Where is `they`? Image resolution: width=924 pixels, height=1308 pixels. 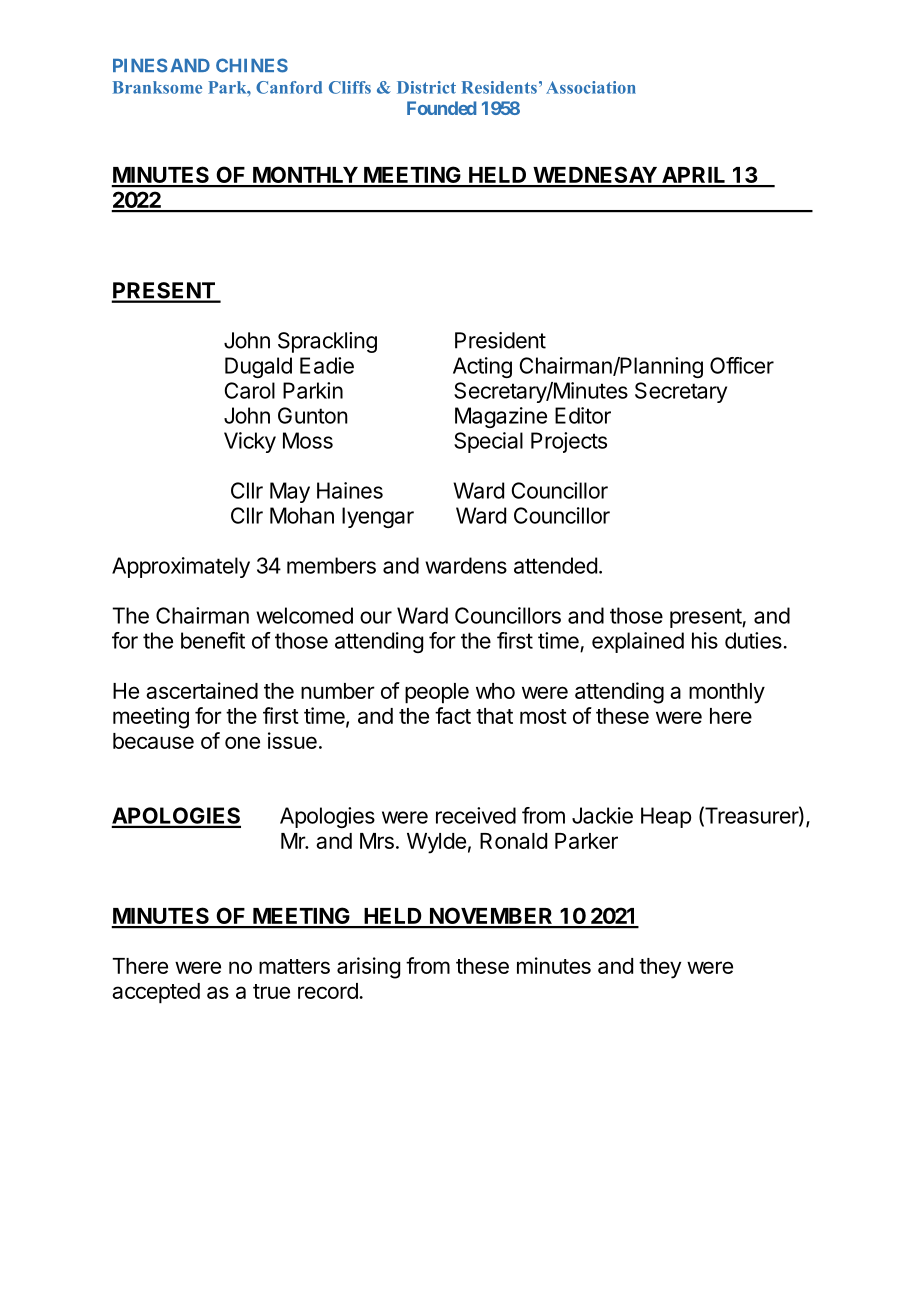
they is located at coordinates (660, 968).
